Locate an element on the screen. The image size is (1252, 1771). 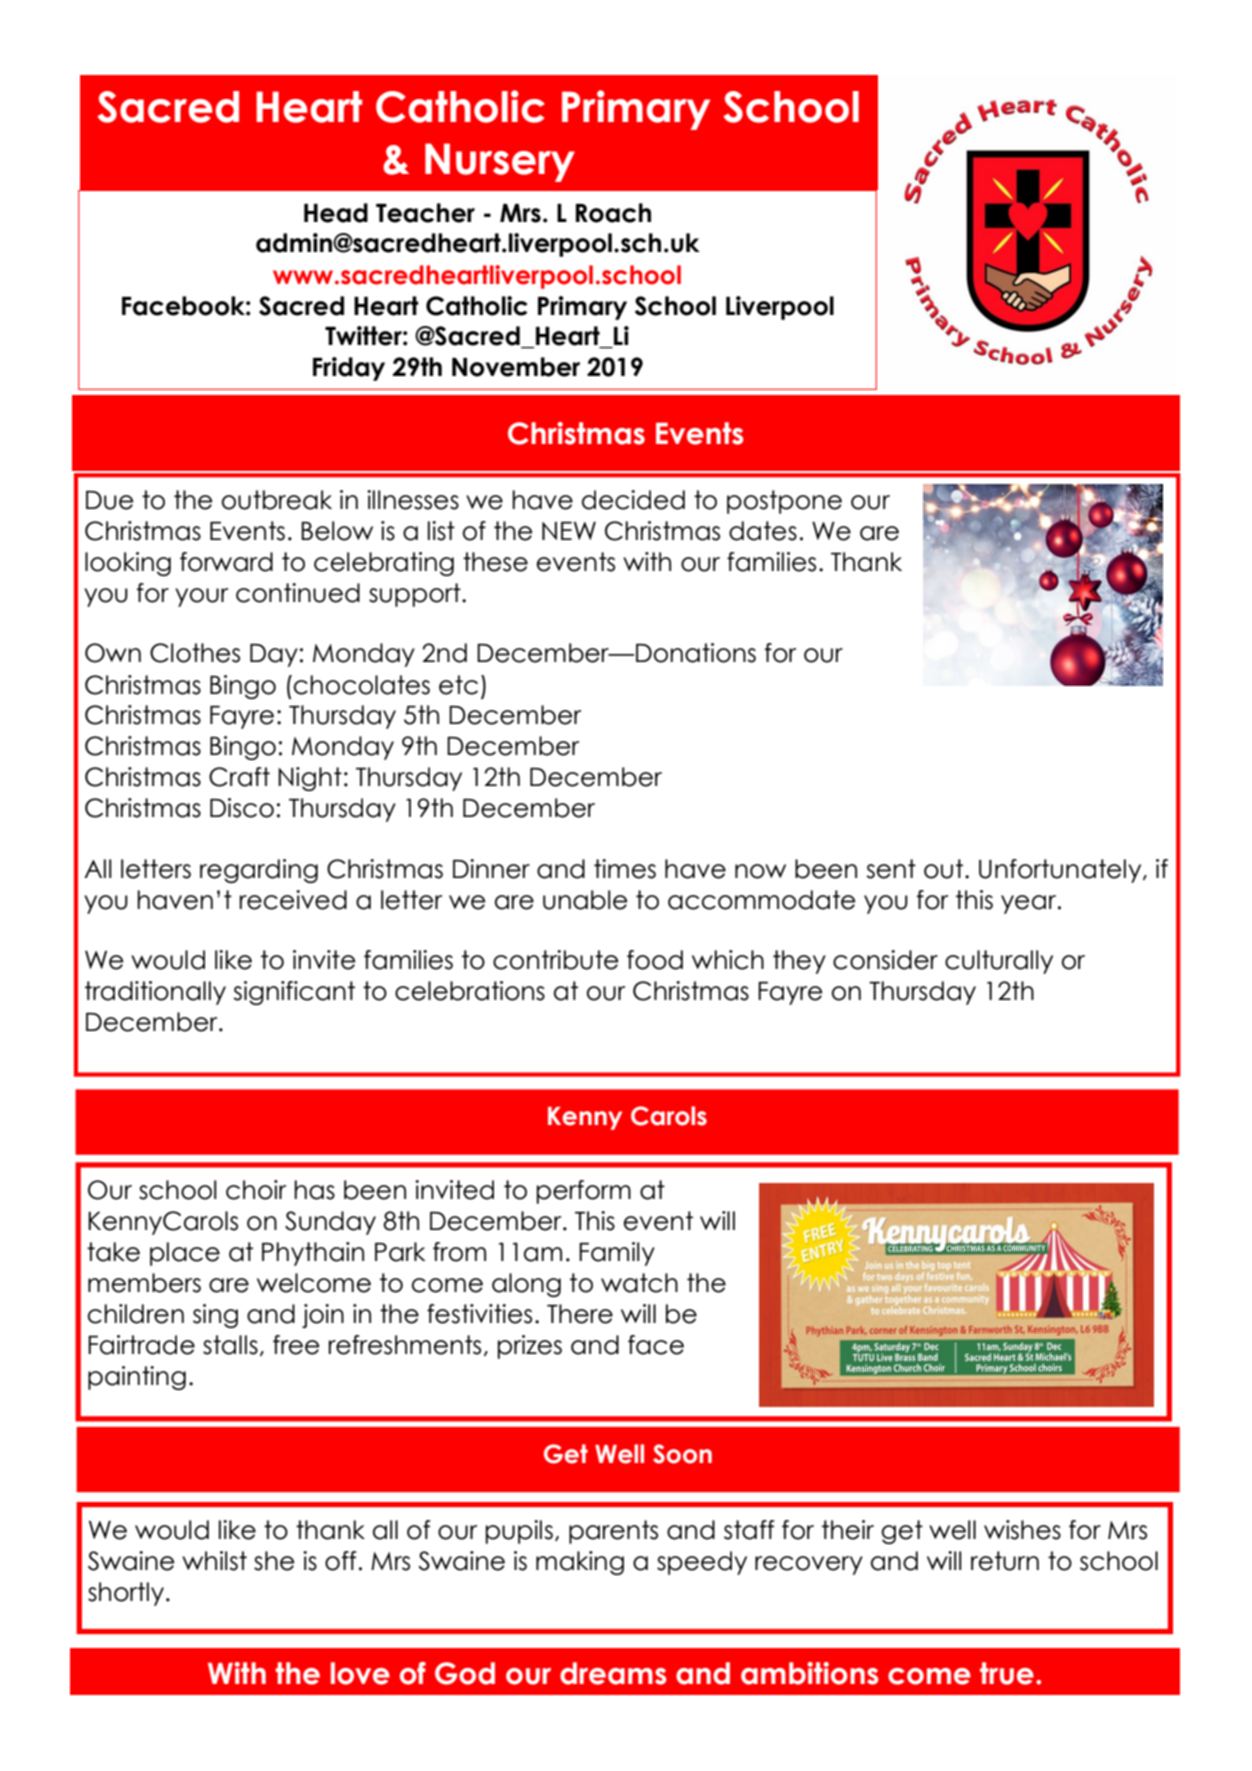
sent is located at coordinates (891, 869).
